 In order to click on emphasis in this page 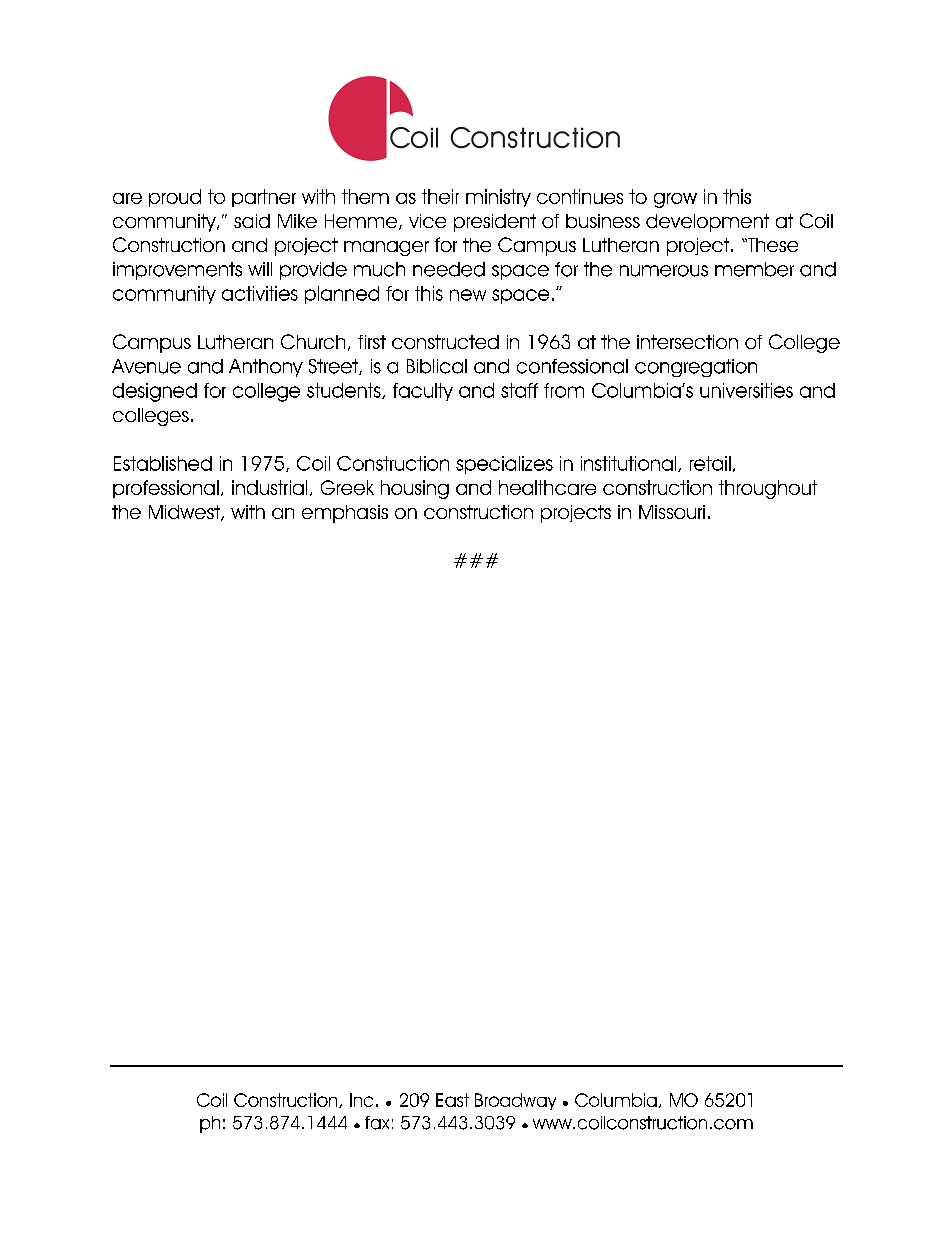, I will do `click(345, 514)`.
